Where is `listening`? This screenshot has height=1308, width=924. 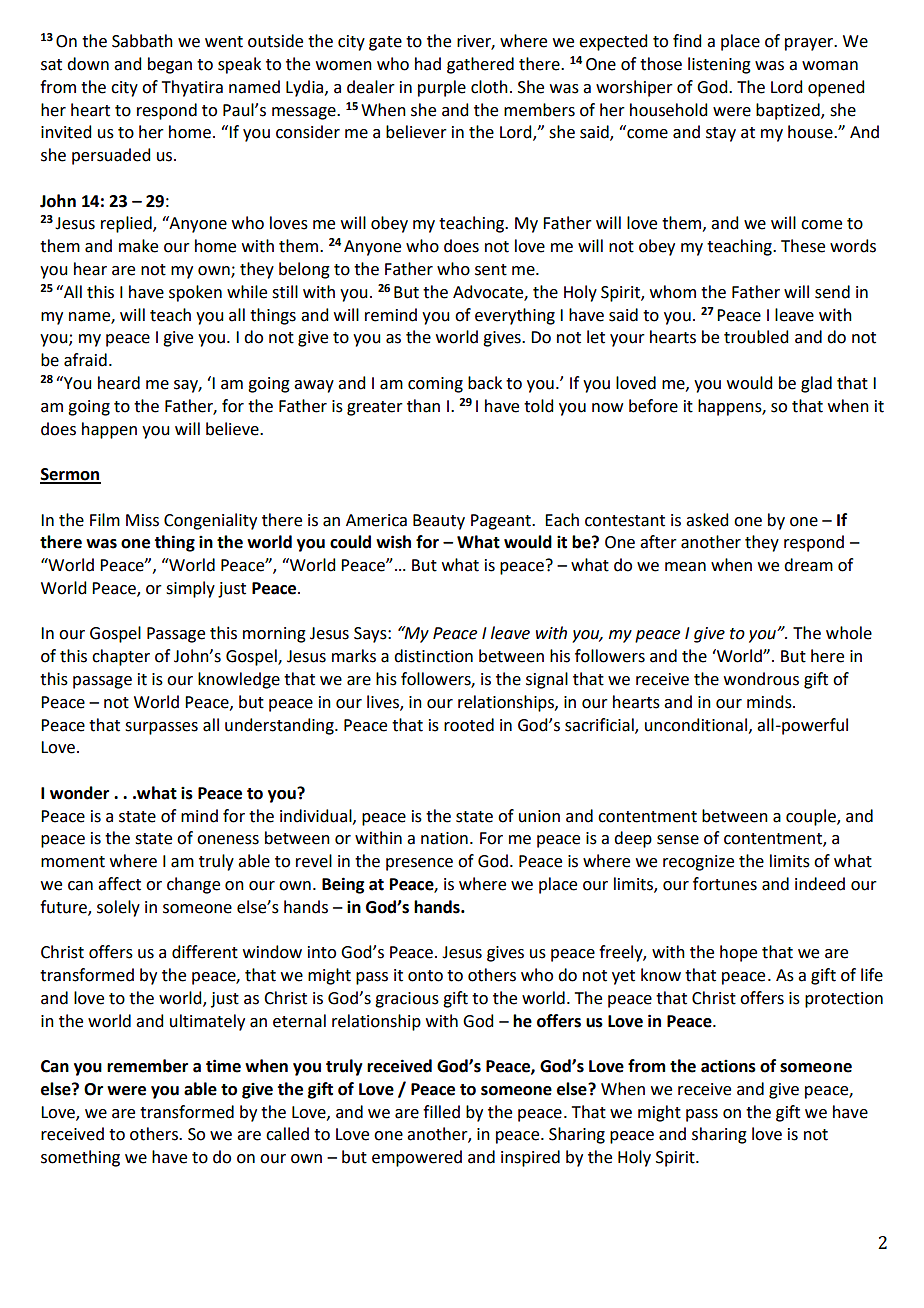
listening is located at coordinates (719, 65).
